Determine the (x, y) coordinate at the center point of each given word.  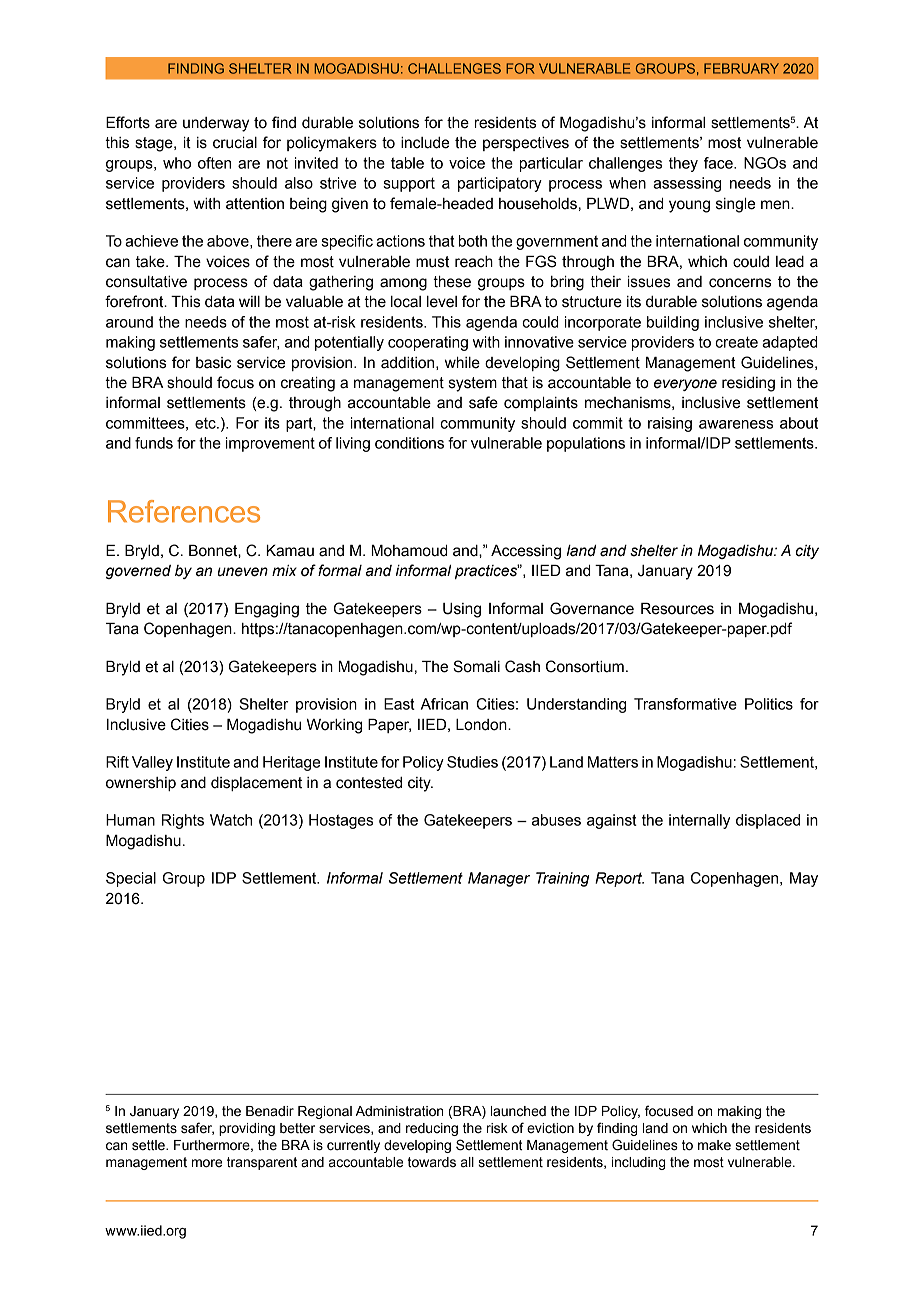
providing (247, 1129)
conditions (409, 443)
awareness (736, 424)
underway (216, 124)
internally (699, 821)
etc (206, 423)
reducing (432, 1129)
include (425, 143)
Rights (183, 821)
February (741, 68)
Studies (472, 762)
